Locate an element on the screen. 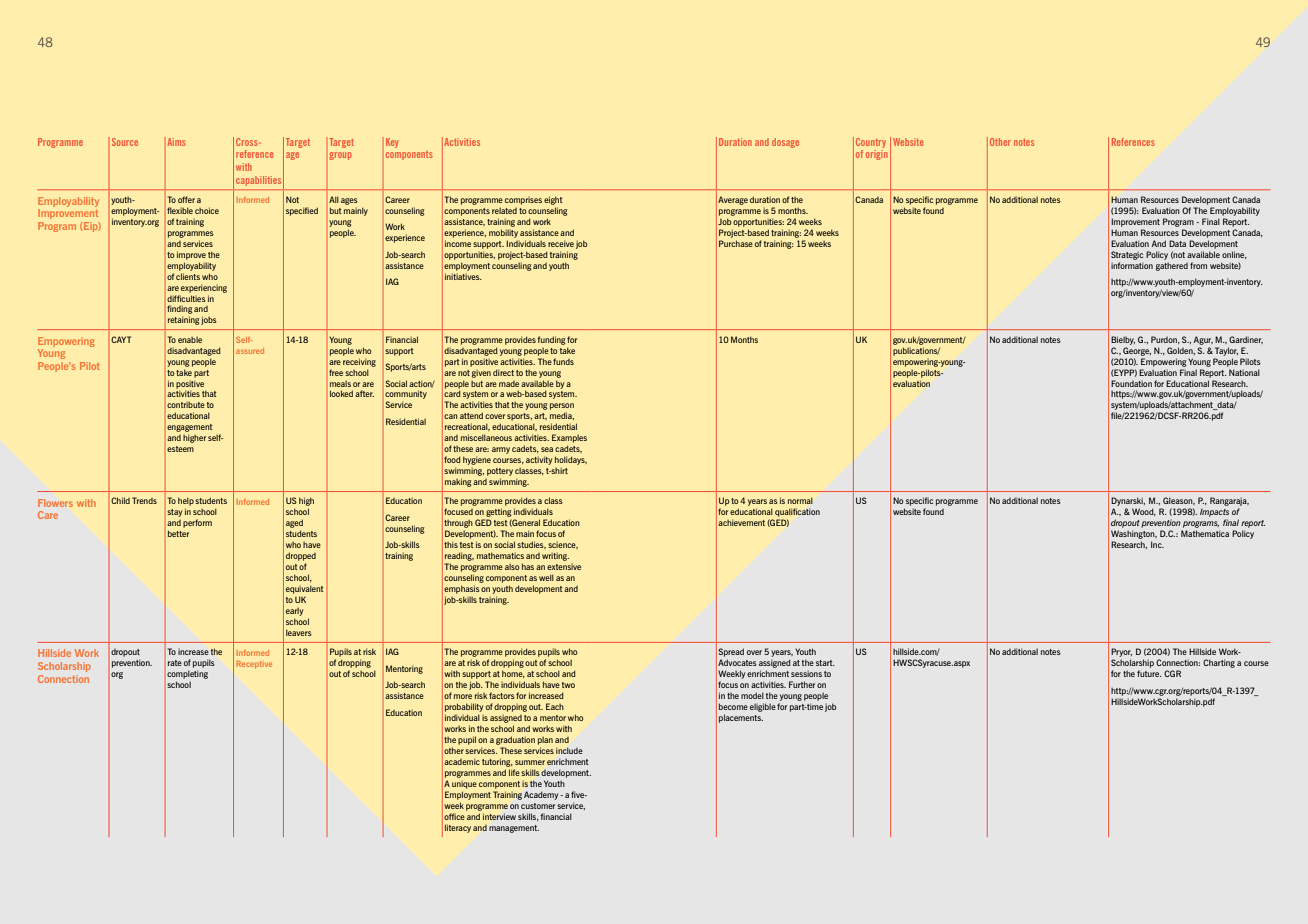 The image size is (1308, 924). offer is located at coordinates (186, 199).
